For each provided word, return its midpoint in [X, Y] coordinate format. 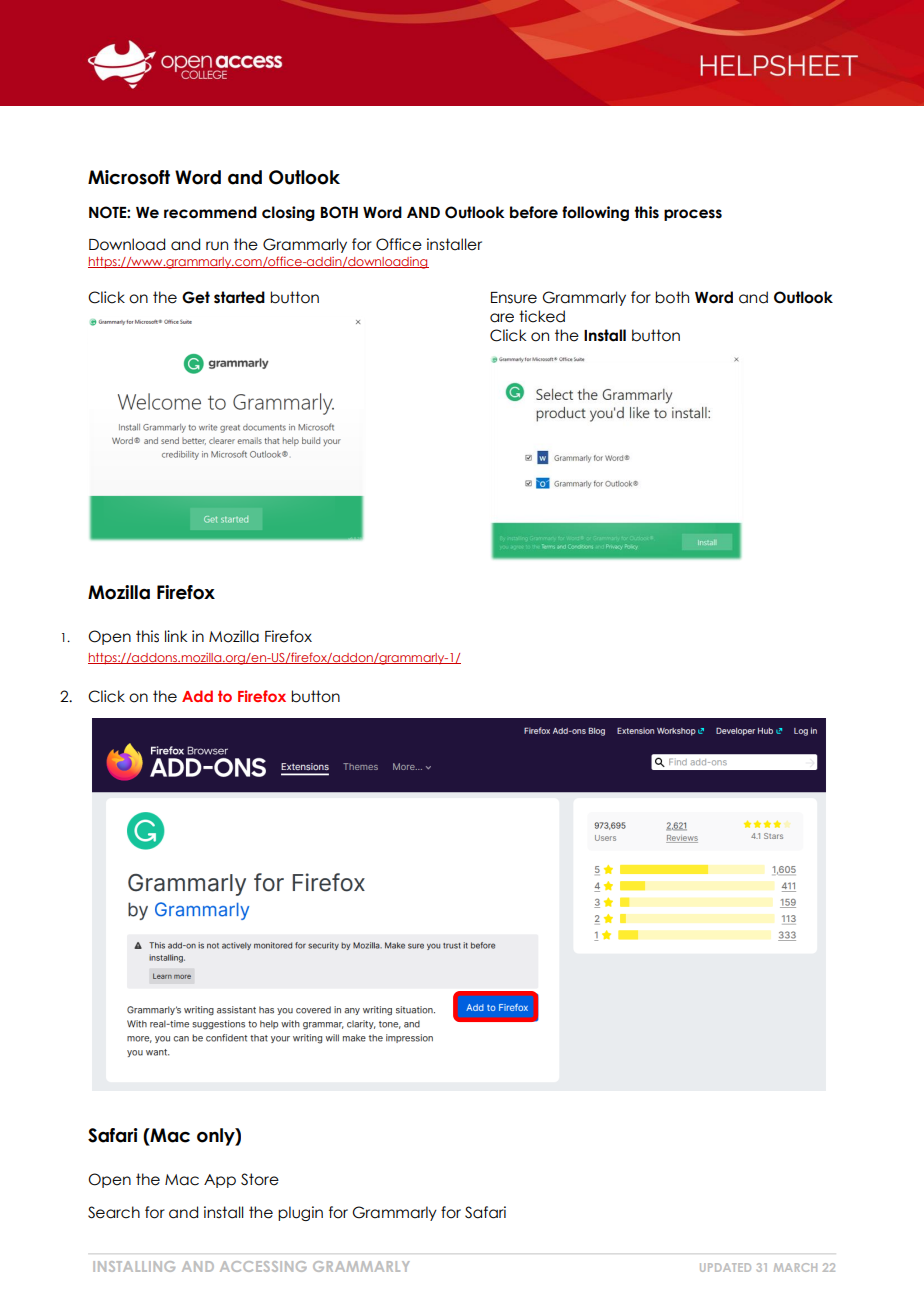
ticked [542, 316]
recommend [210, 212]
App [220, 1181]
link [176, 636]
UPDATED [725, 1267]
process [693, 215]
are [502, 318]
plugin [300, 1213]
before [534, 212]
